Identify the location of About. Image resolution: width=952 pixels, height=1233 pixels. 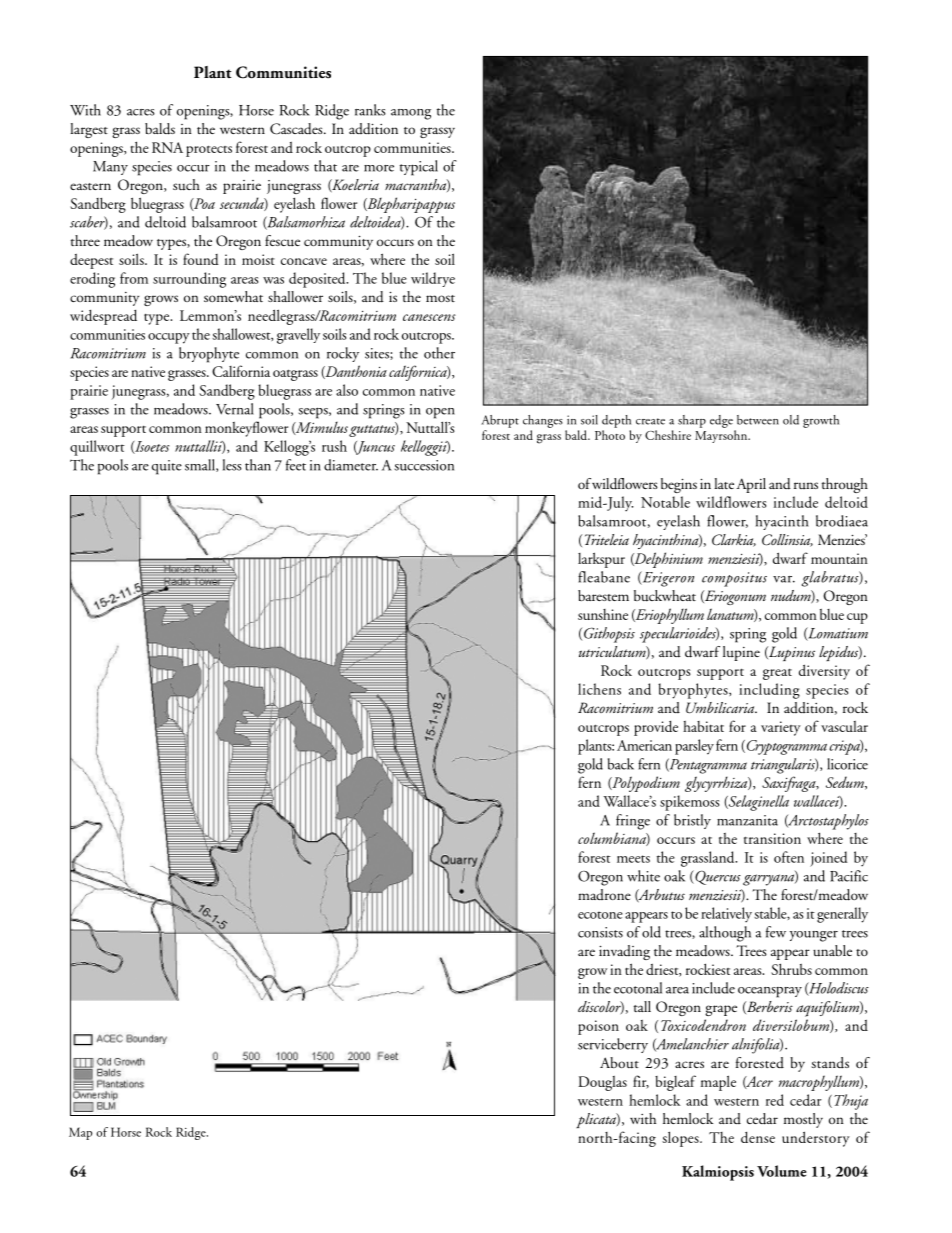
(619, 1063).
